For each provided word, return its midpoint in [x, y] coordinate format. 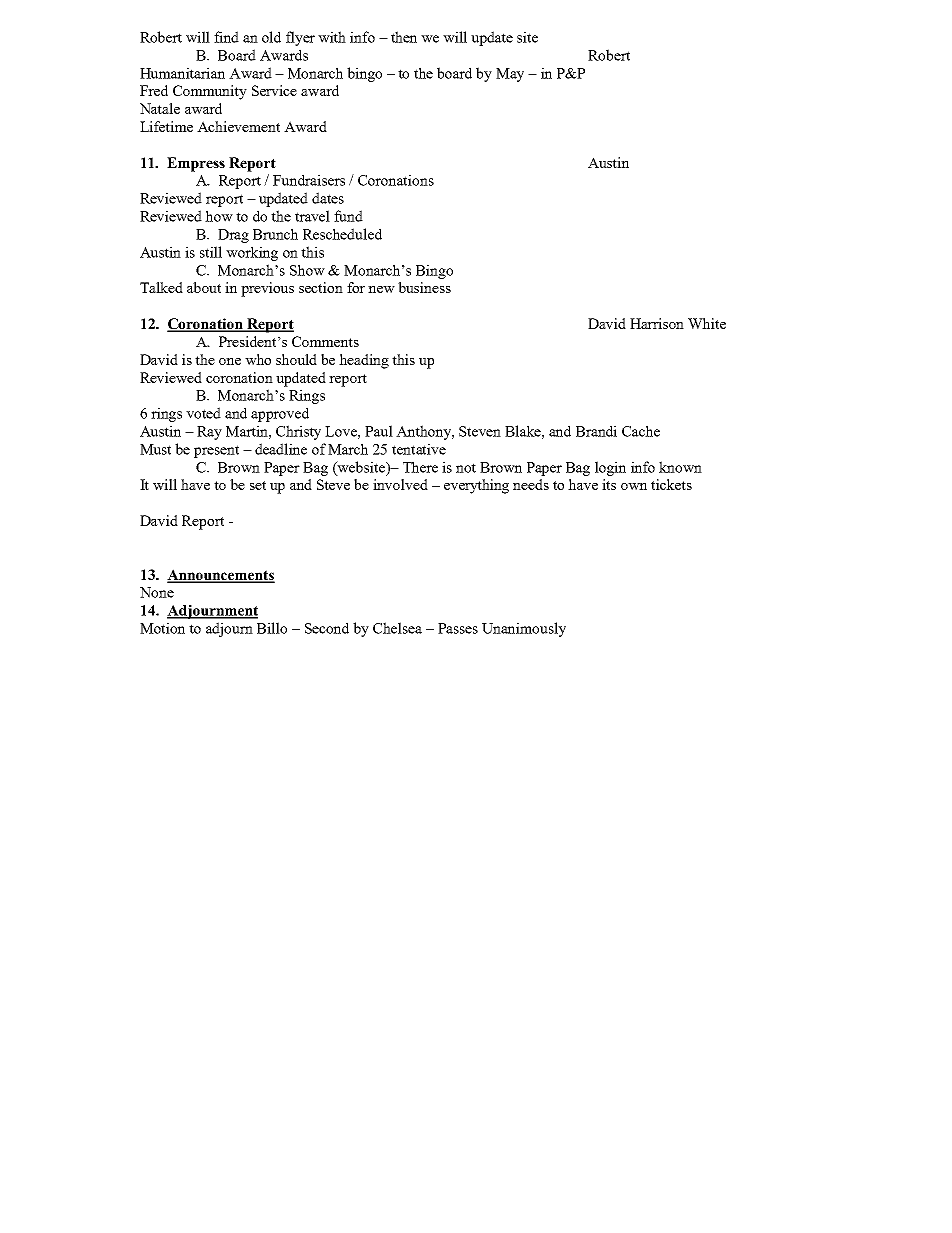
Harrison [657, 323]
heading [364, 361]
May [510, 75]
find [226, 37]
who [258, 359]
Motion [162, 628]
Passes [458, 628]
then [404, 37]
